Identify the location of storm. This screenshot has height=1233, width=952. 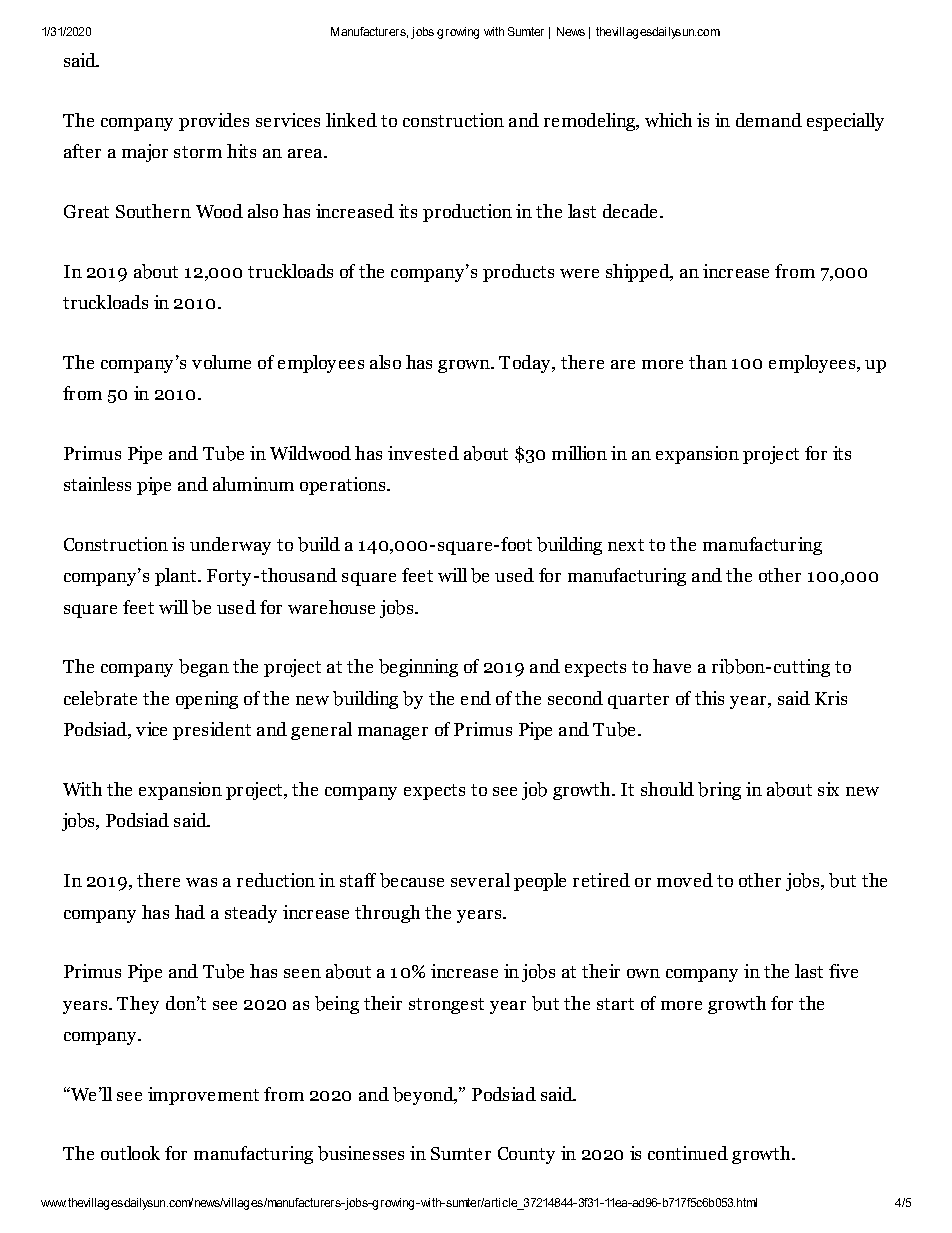
(198, 152).
